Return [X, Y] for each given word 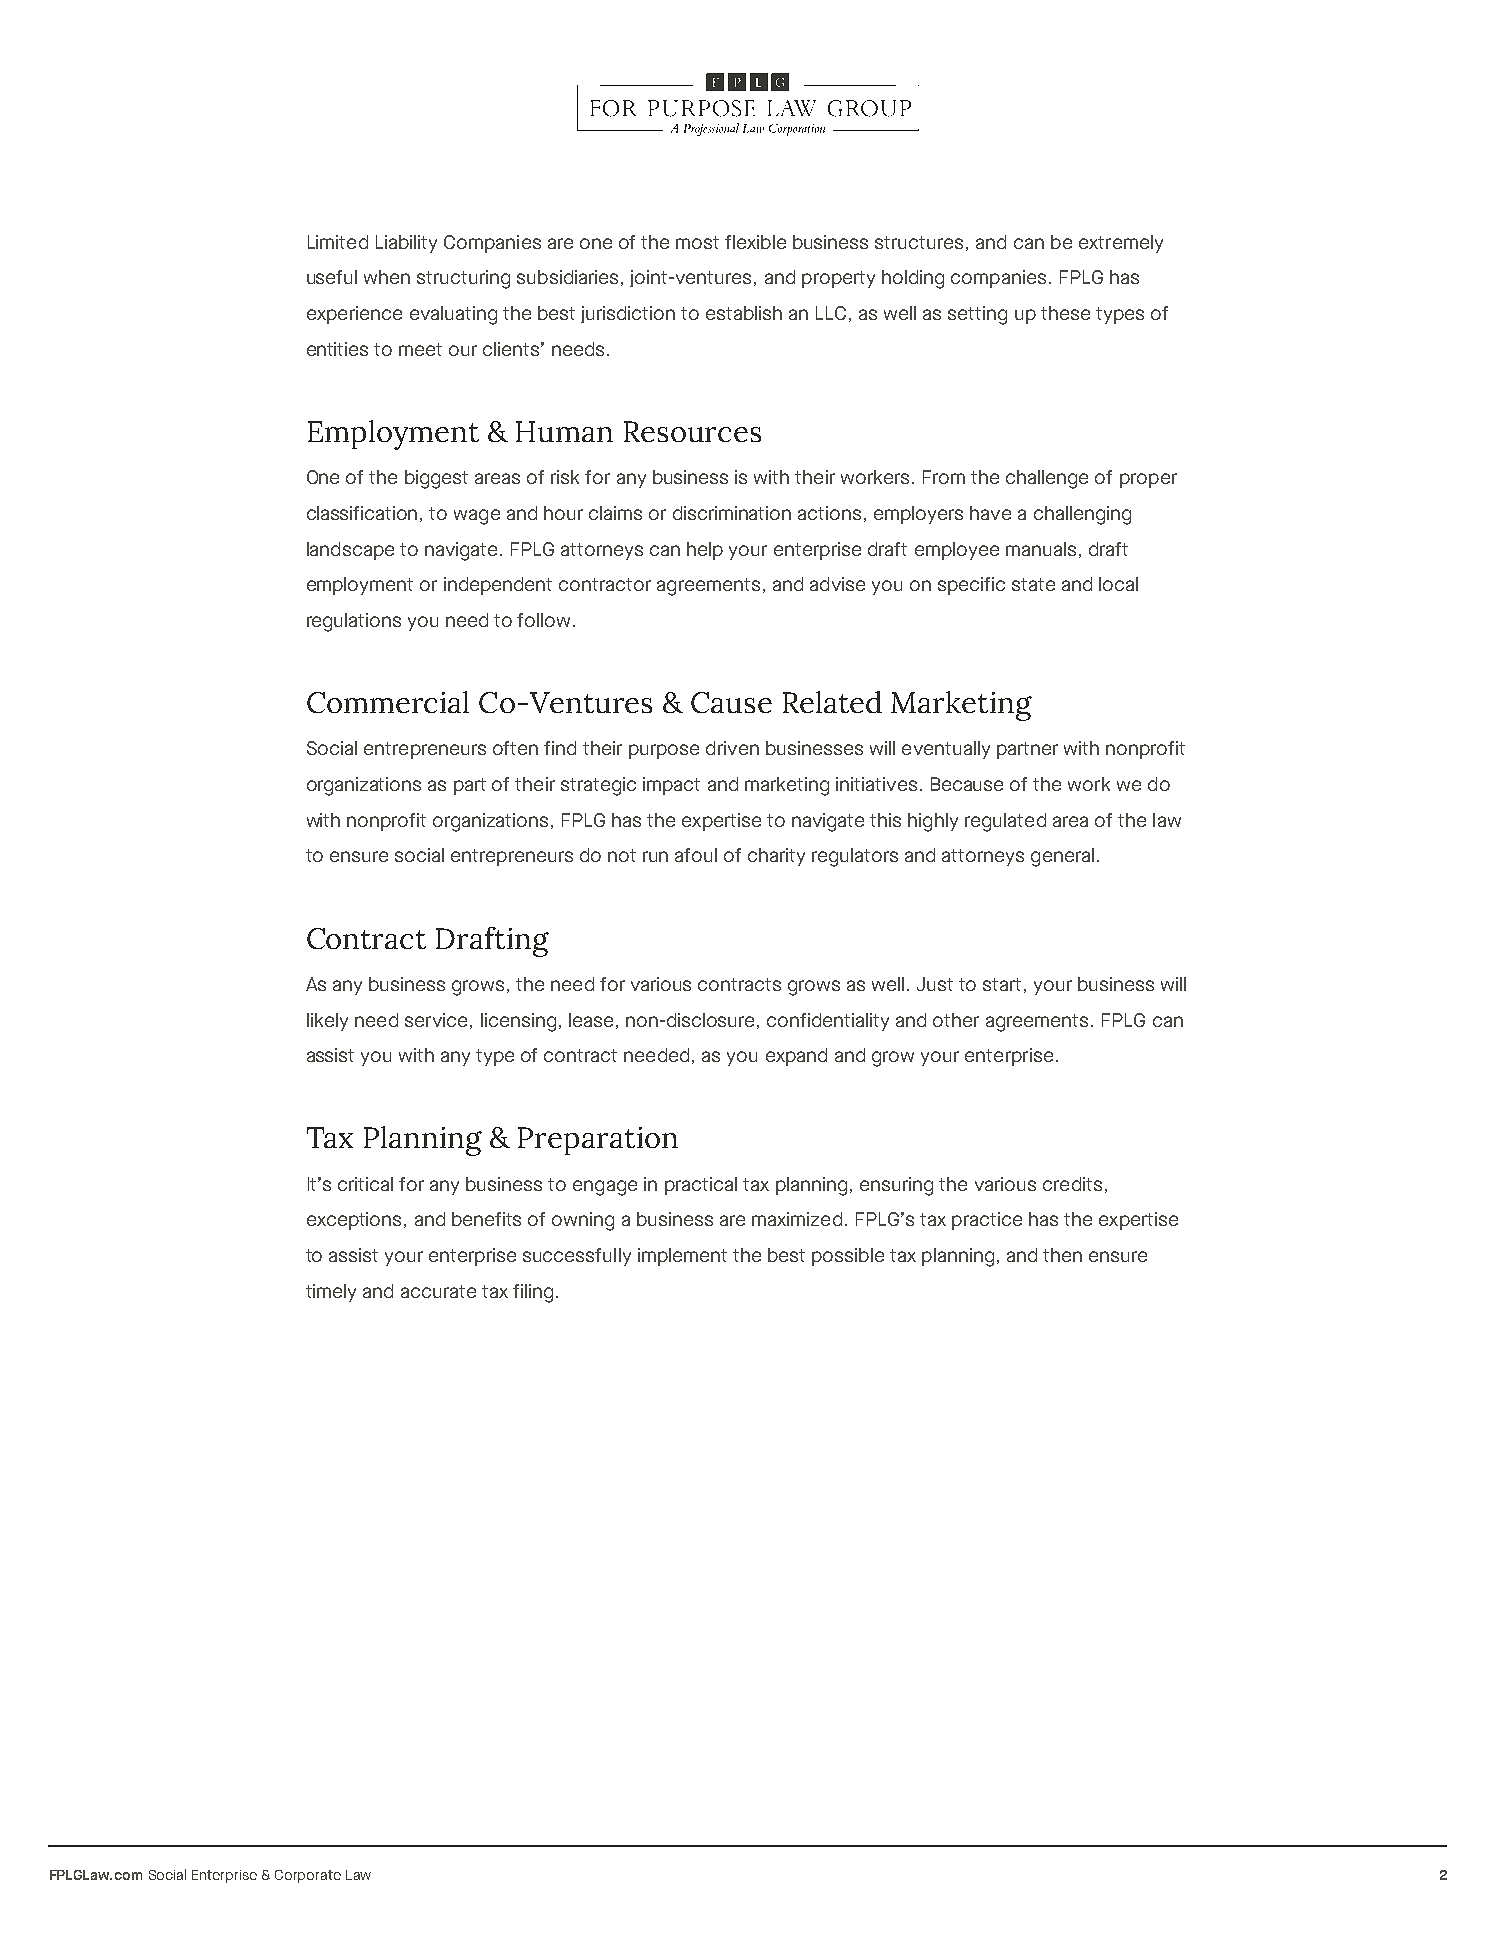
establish [744, 313]
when [387, 277]
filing [533, 1293]
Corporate [308, 1876]
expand [796, 1057]
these [1065, 313]
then [1062, 1255]
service [436, 1020]
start [1002, 984]
